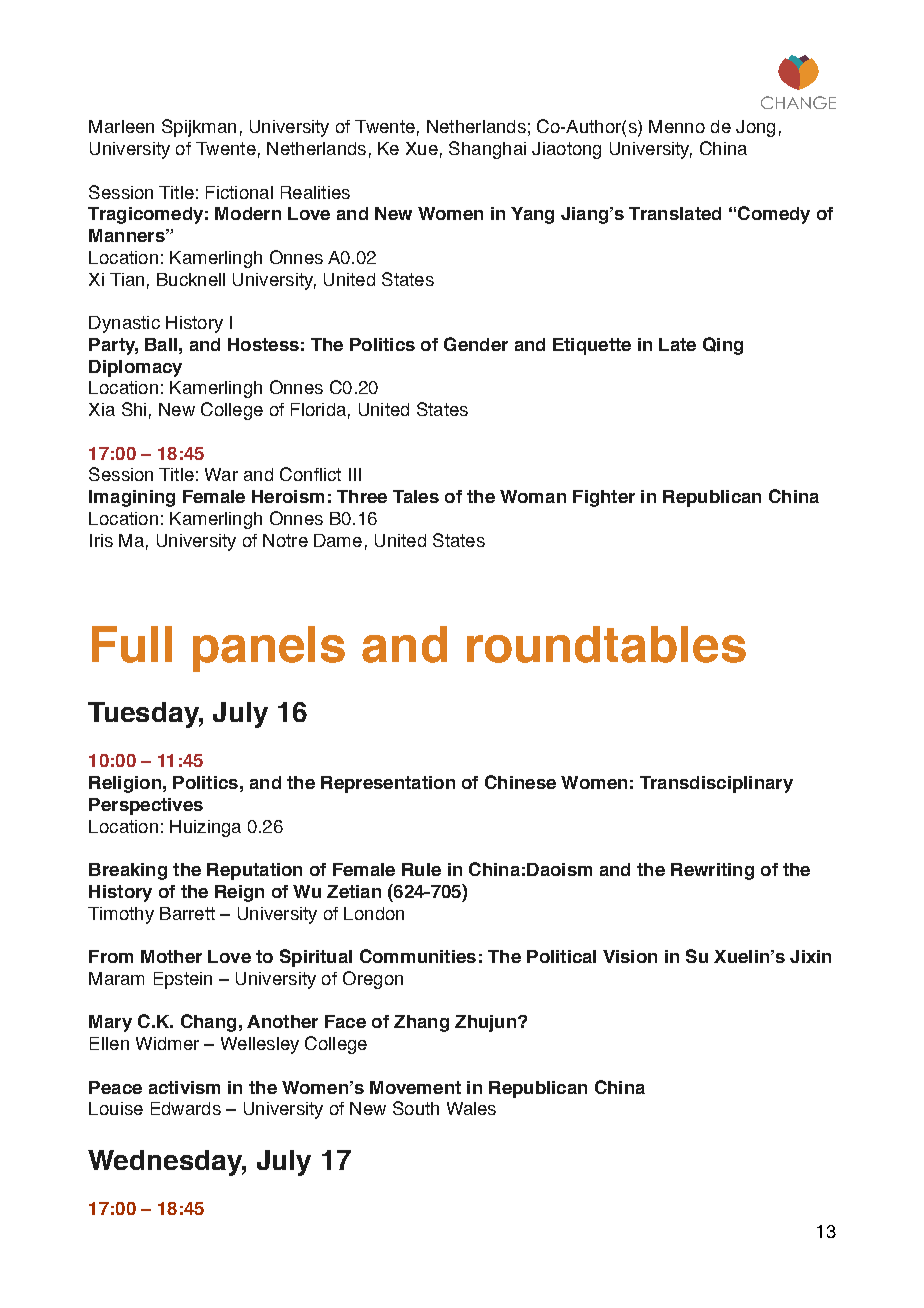 The image size is (924, 1308). Describe the element at coordinates (184, 1087) in the image. I see `activism` at that location.
